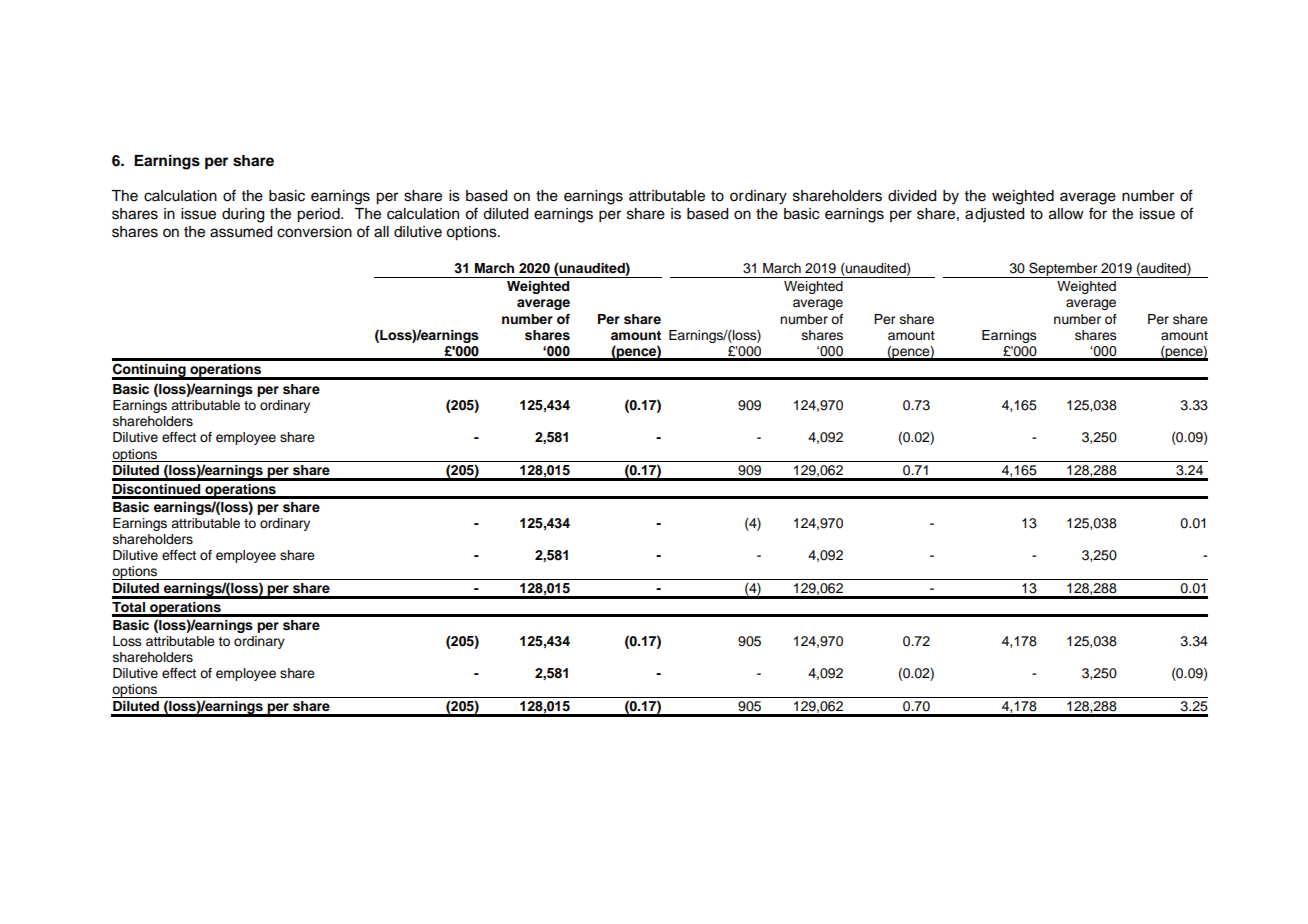  I want to click on September, so click(1063, 270).
